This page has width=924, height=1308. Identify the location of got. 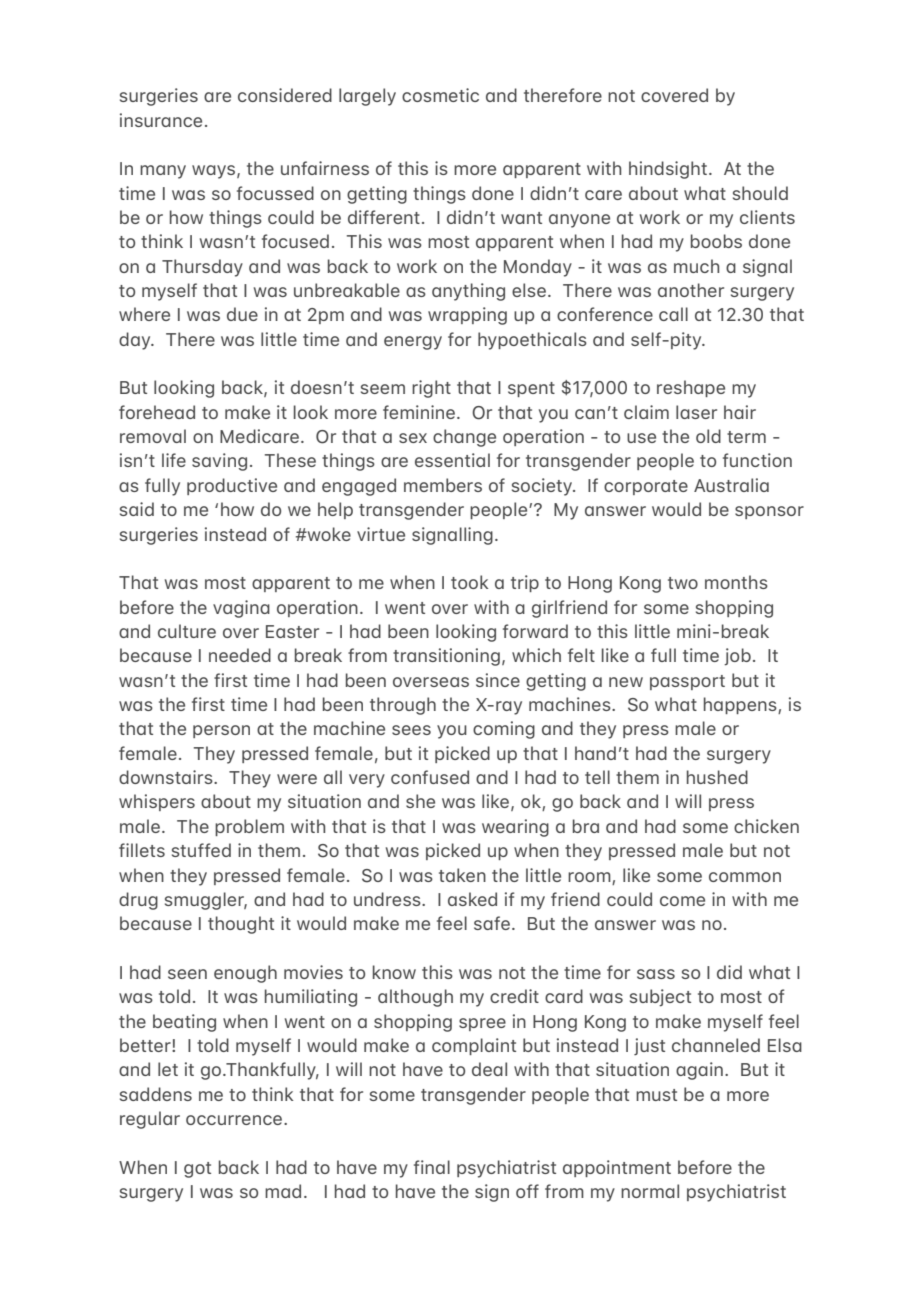
(197, 1170).
